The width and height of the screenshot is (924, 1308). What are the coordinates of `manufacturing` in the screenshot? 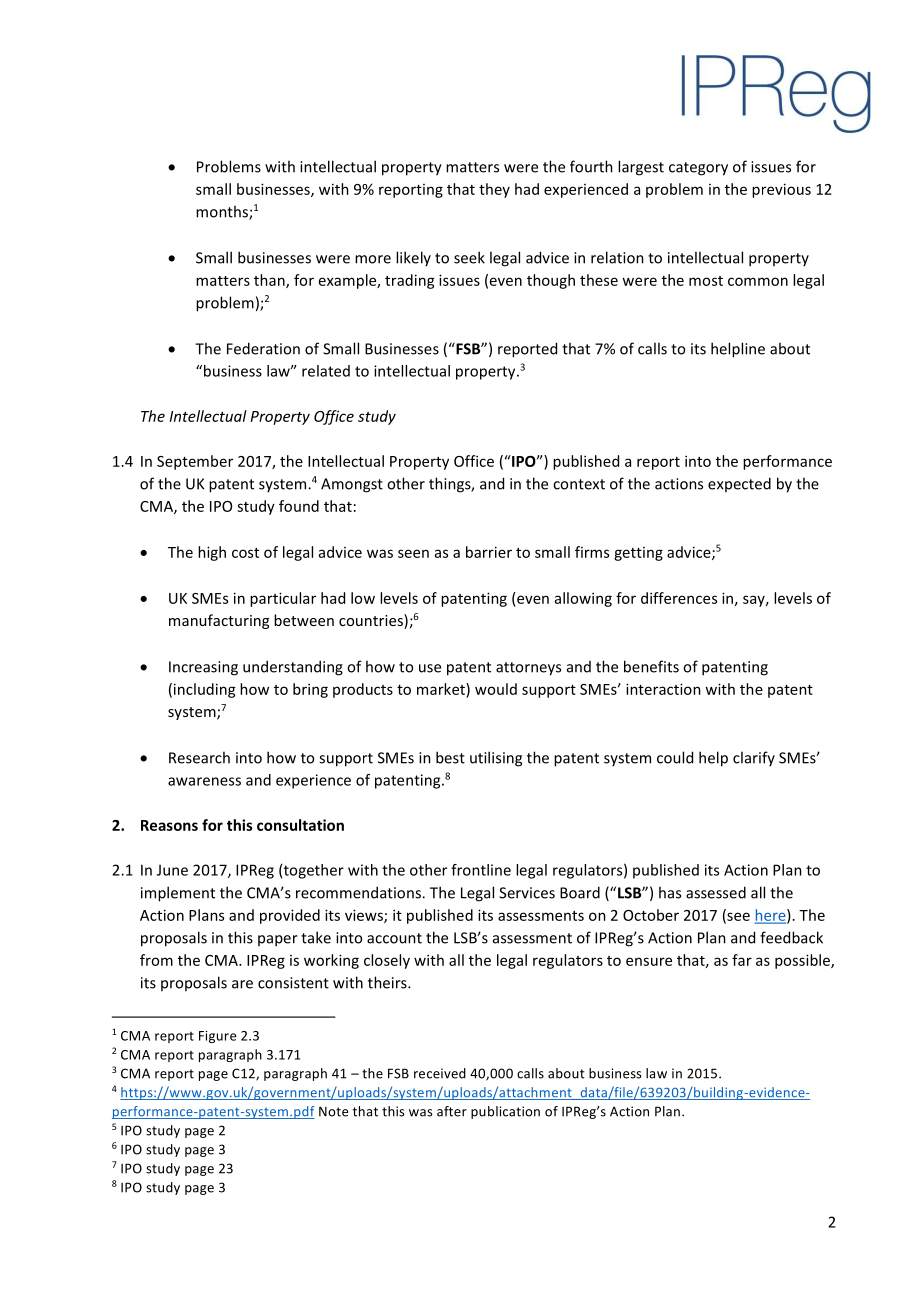 It's located at (219, 621).
